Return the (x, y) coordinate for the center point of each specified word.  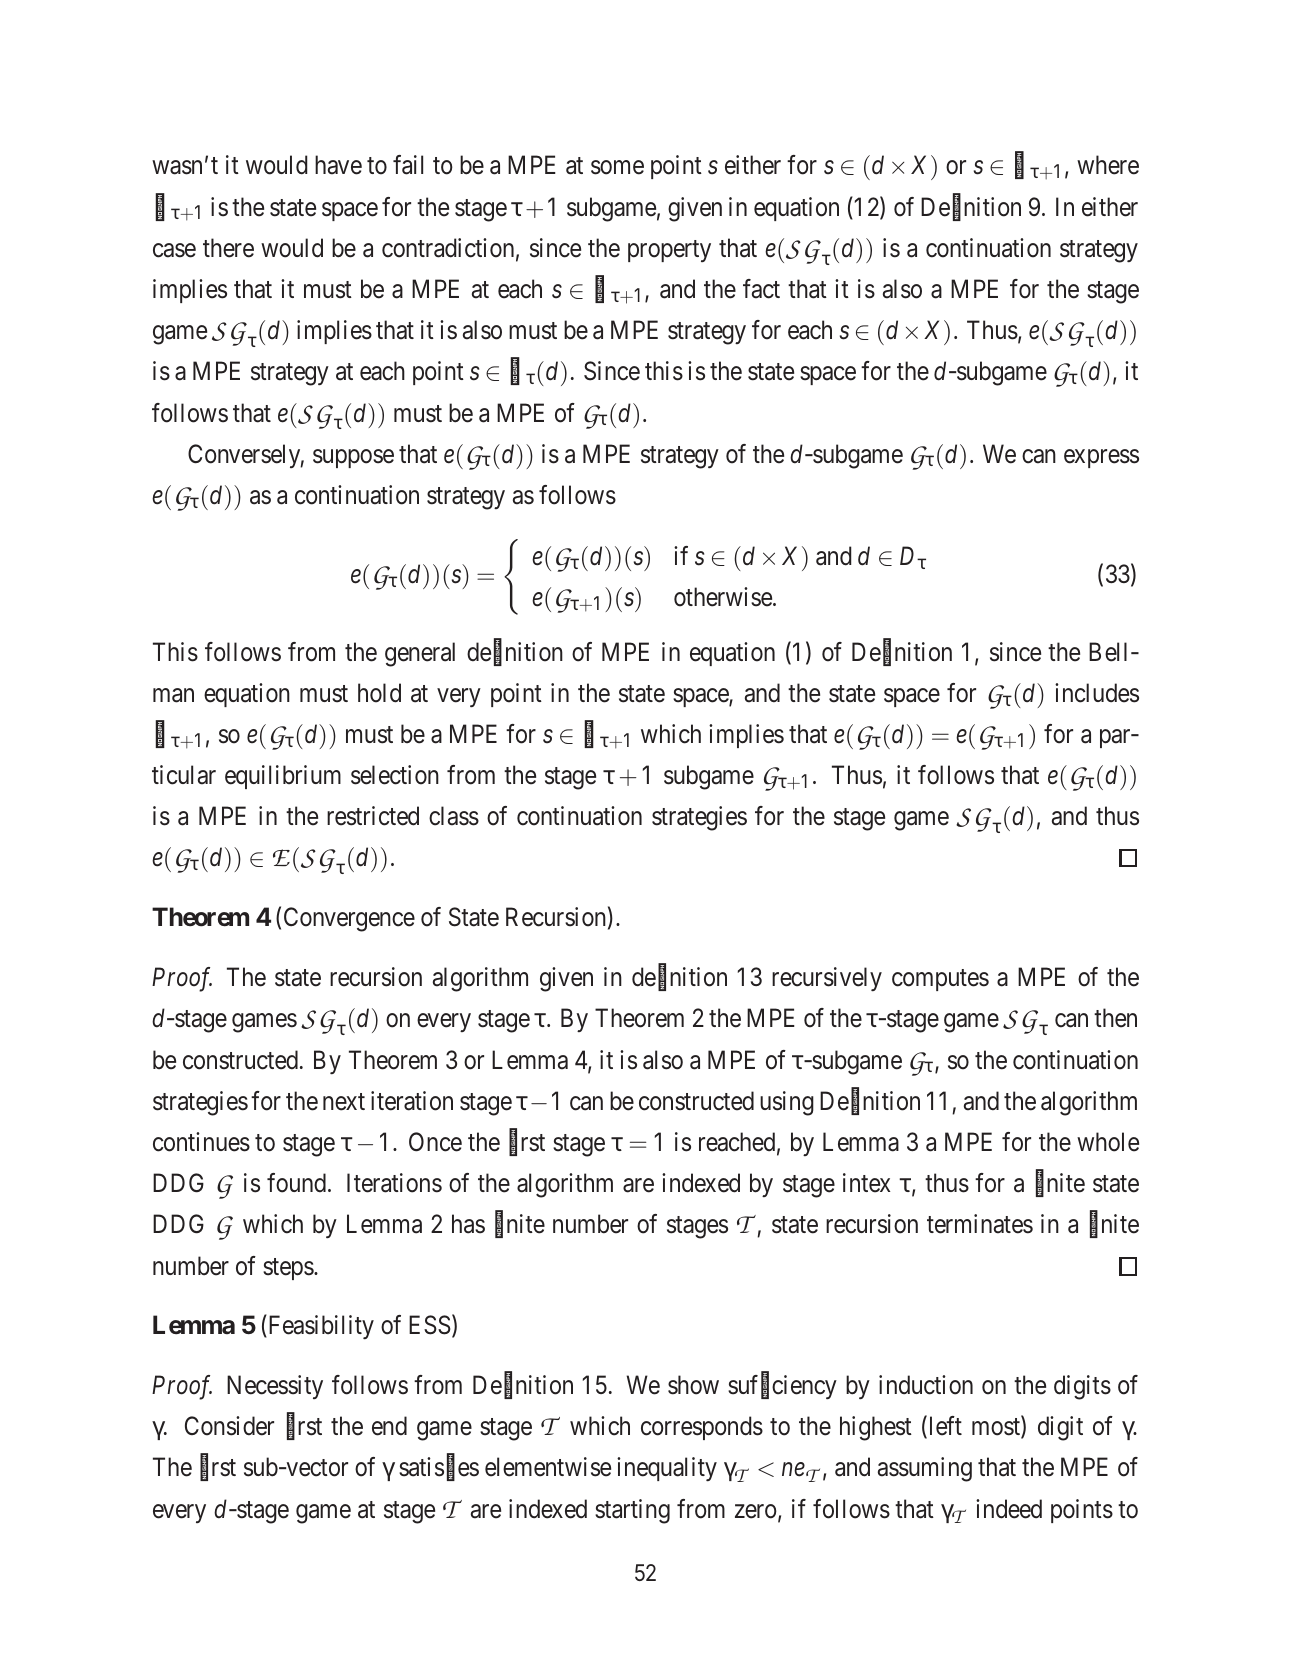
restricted (373, 816)
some (617, 168)
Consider (229, 1426)
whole (1108, 1142)
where (1108, 165)
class (454, 816)
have (338, 165)
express (1101, 458)
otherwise (723, 597)
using (787, 1103)
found (296, 1183)
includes (1097, 693)
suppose (353, 458)
